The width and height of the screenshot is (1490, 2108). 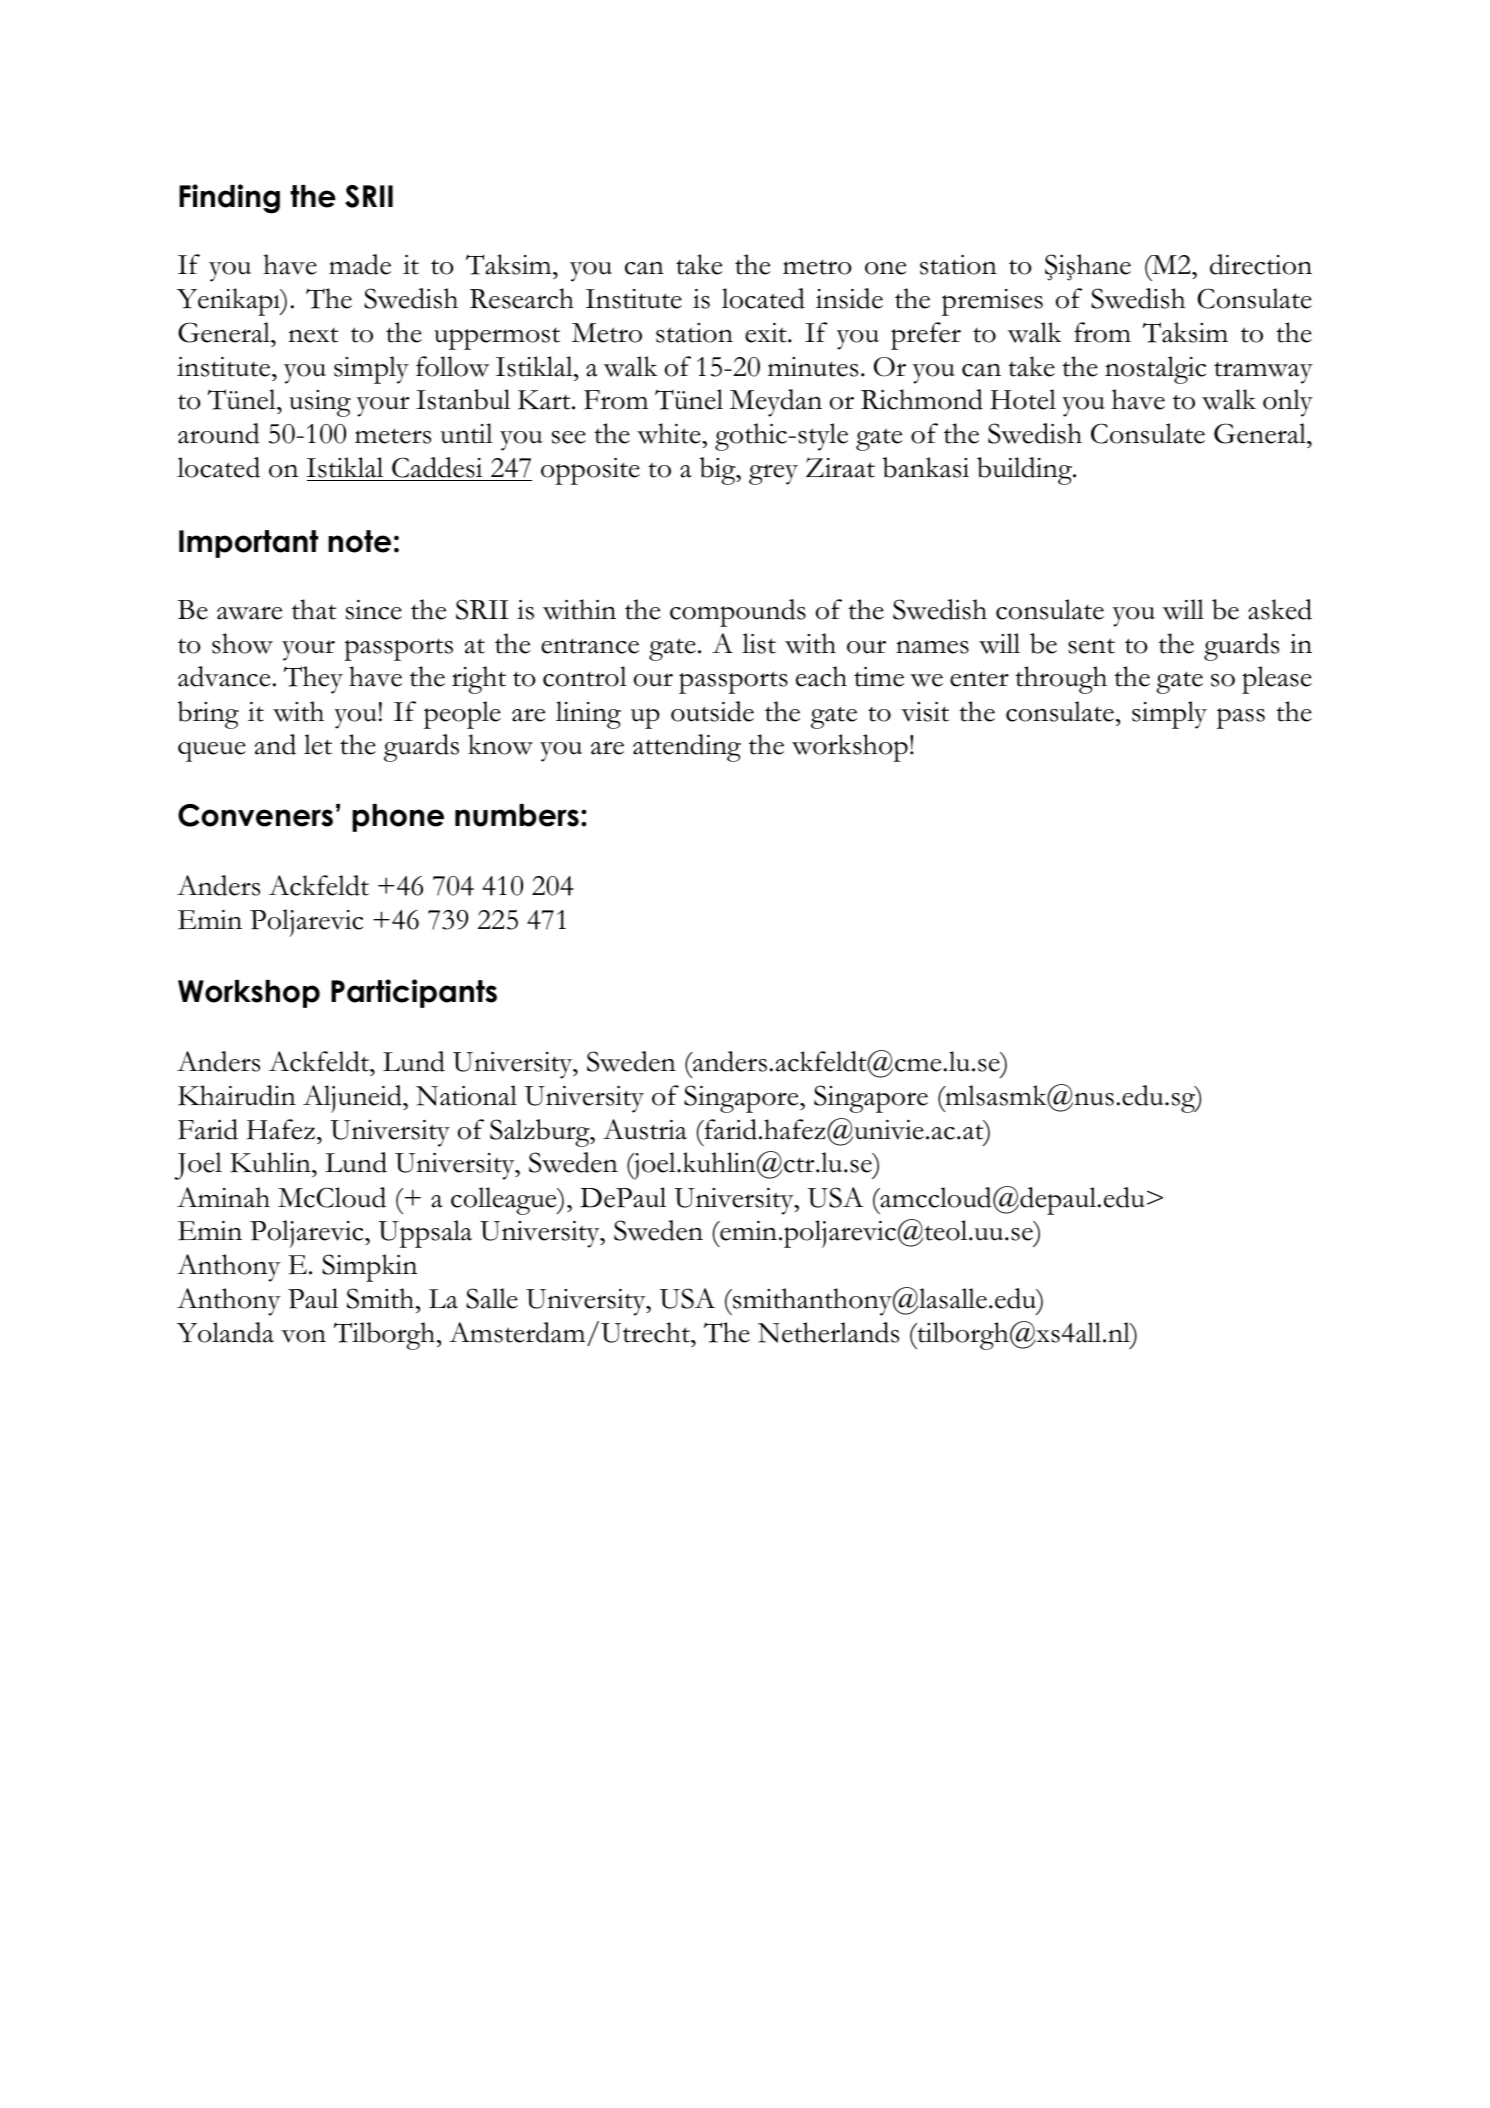 I want to click on made, so click(x=360, y=264).
